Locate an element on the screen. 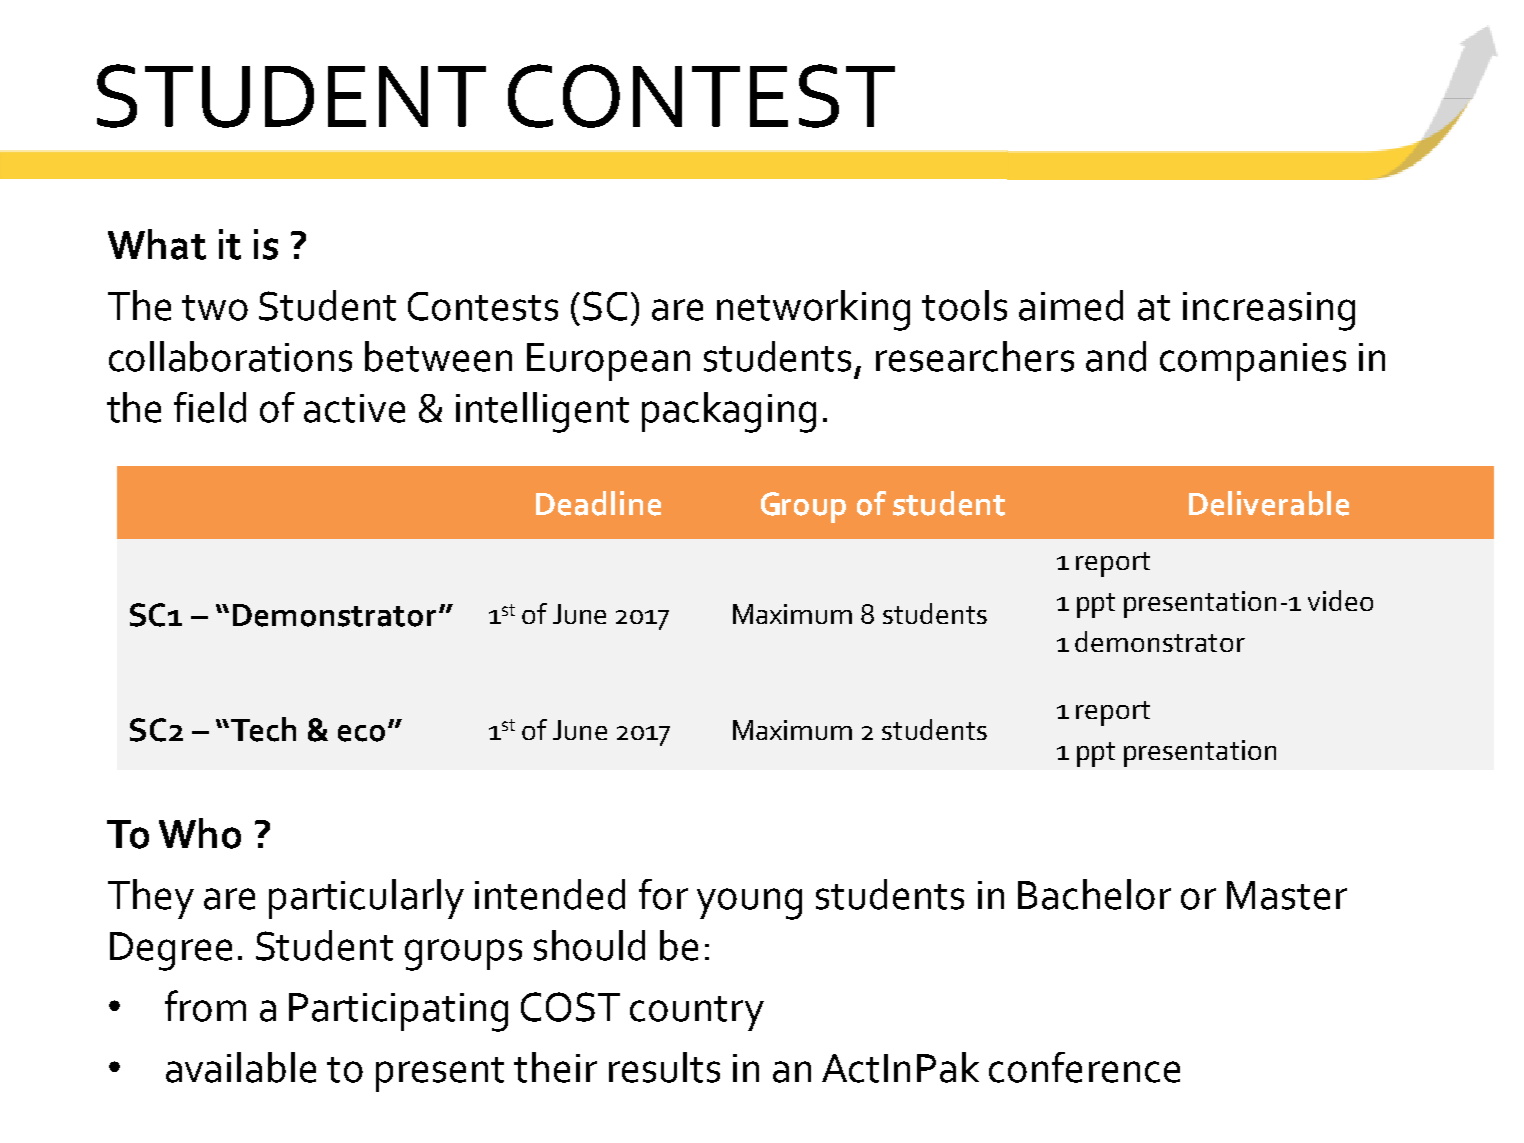  What is located at coordinates (157, 244).
